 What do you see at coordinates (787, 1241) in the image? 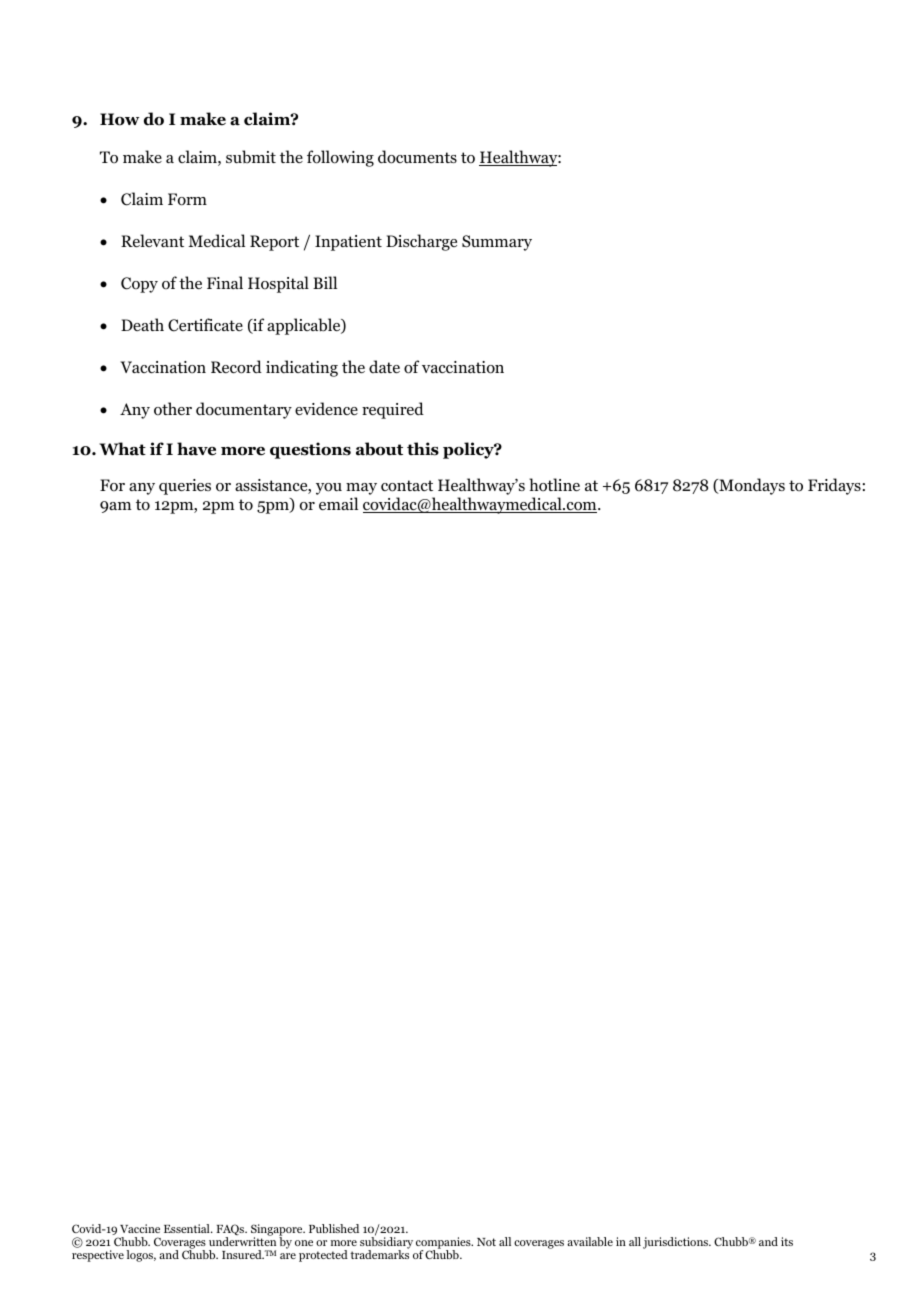
I see `its` at bounding box center [787, 1241].
